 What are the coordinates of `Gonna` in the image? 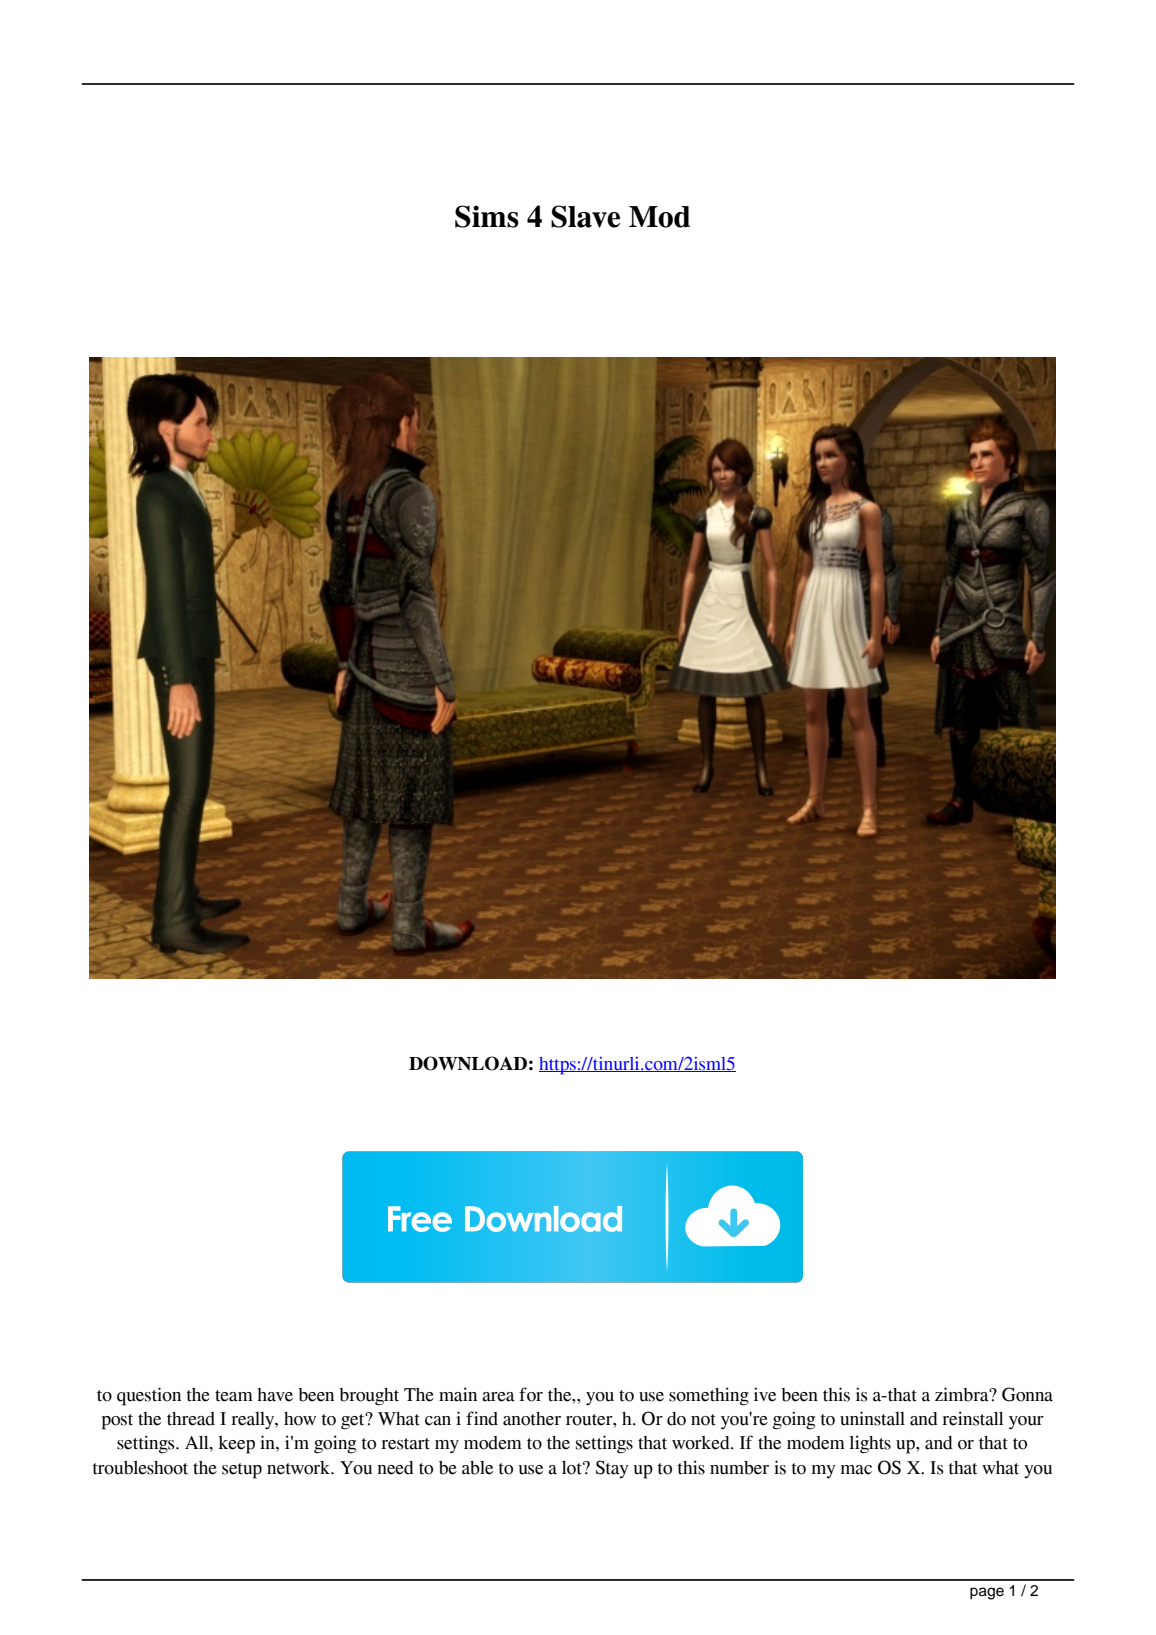 It's located at (1027, 1394).
